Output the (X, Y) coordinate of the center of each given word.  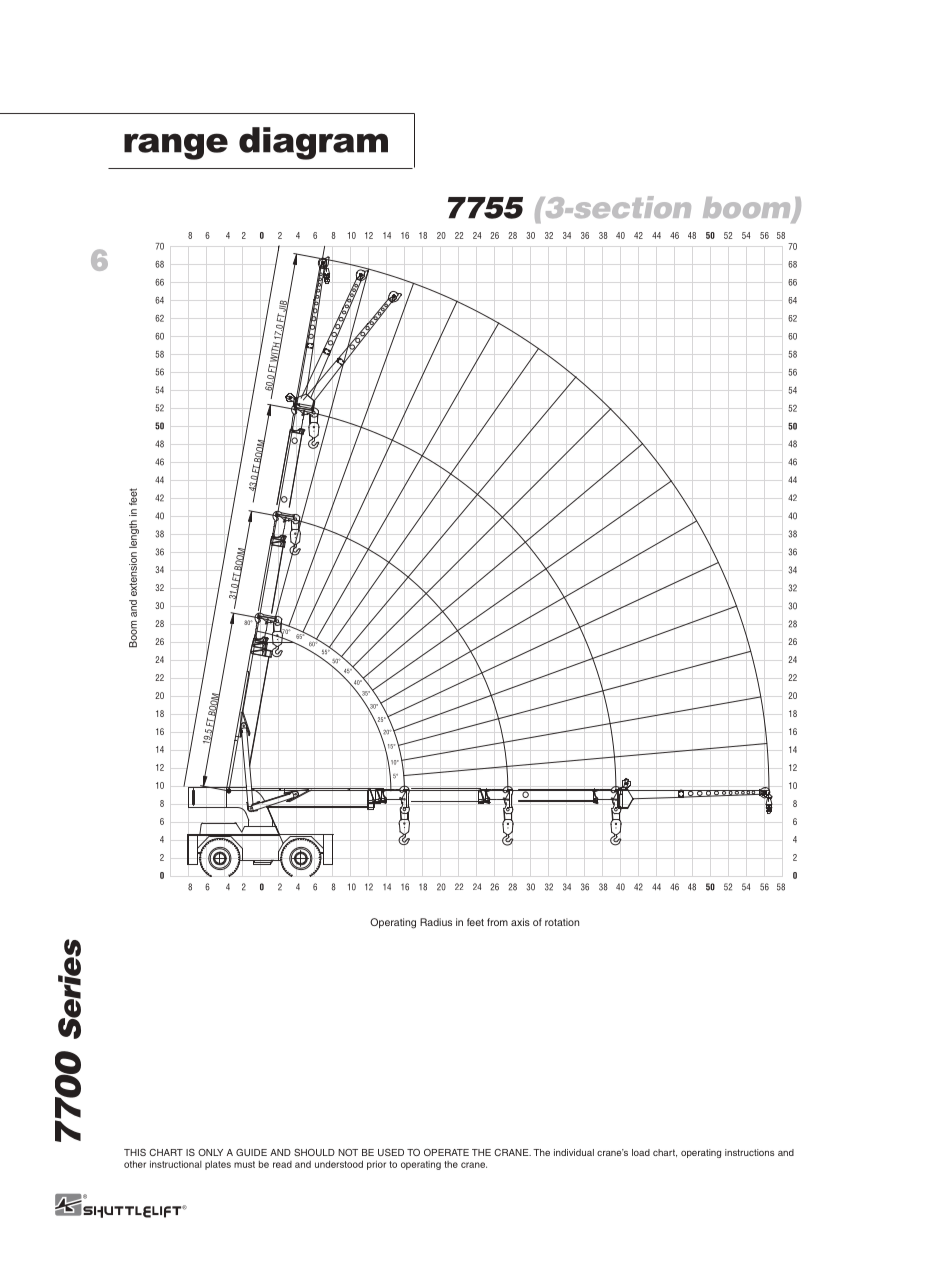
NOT (348, 1152)
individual (574, 1152)
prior (376, 1165)
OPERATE (446, 1152)
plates (218, 1165)
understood (339, 1164)
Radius (436, 922)
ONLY (210, 1152)
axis (520, 922)
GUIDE (251, 1152)
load (641, 1152)
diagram (313, 143)
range (176, 146)
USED (391, 1152)
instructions (750, 1152)
